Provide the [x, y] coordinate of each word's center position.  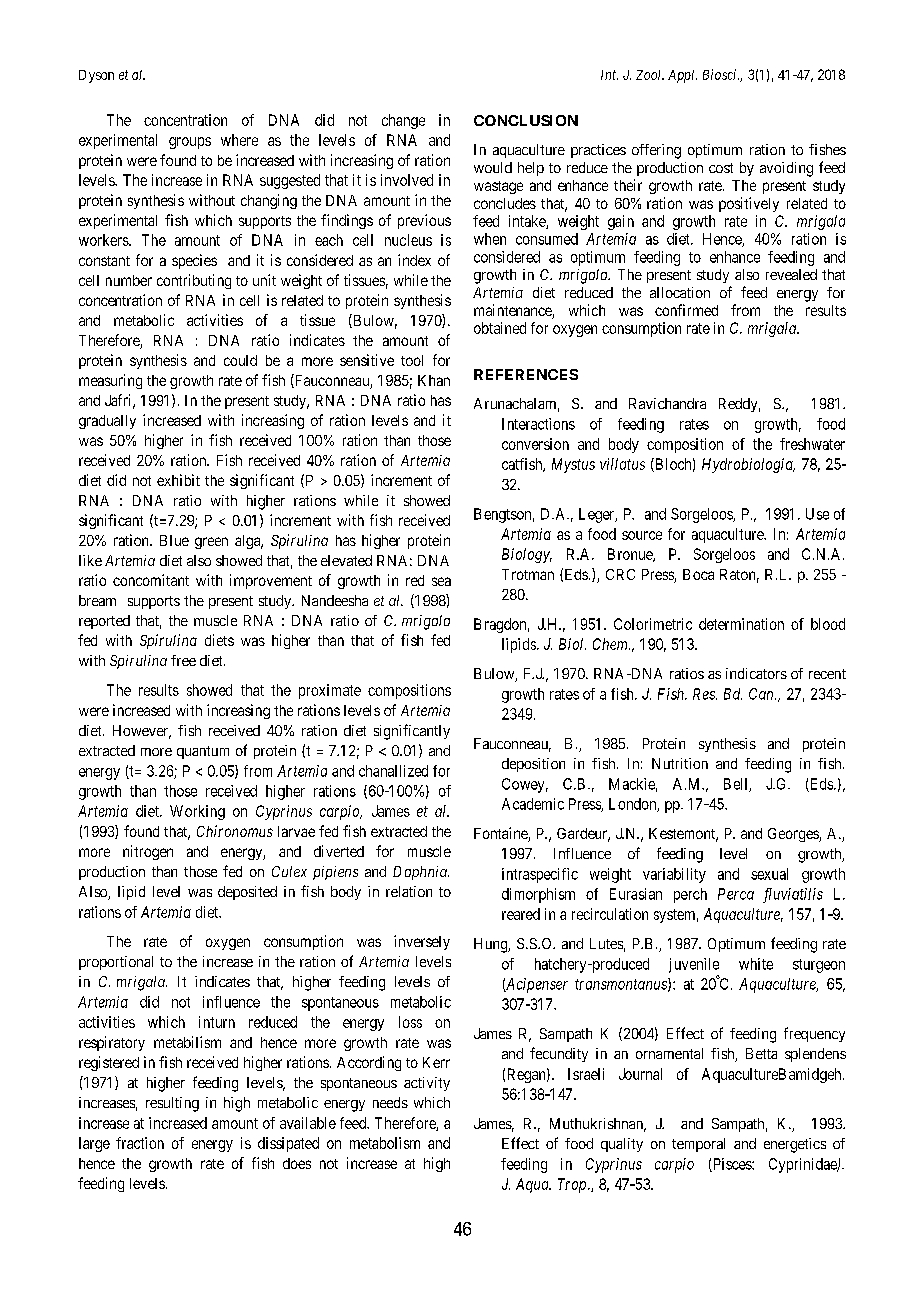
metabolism [385, 1143]
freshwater [812, 444]
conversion [535, 444]
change [403, 121]
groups [190, 143]
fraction [140, 1143]
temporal [698, 1145]
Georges [794, 835]
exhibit [178, 480]
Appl [682, 76]
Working [197, 812]
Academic [533, 804]
